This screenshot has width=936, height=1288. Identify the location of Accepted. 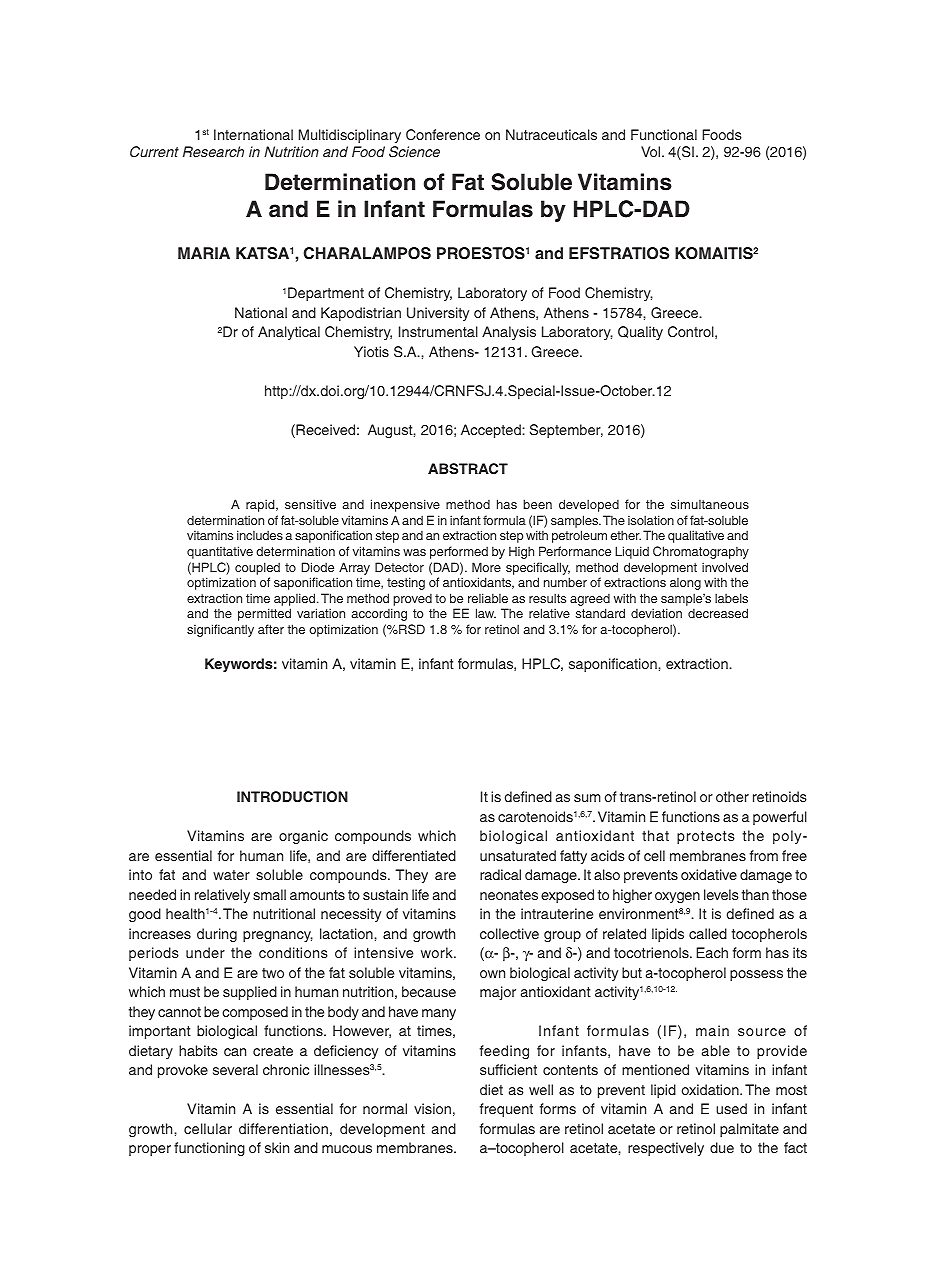
(491, 431).
